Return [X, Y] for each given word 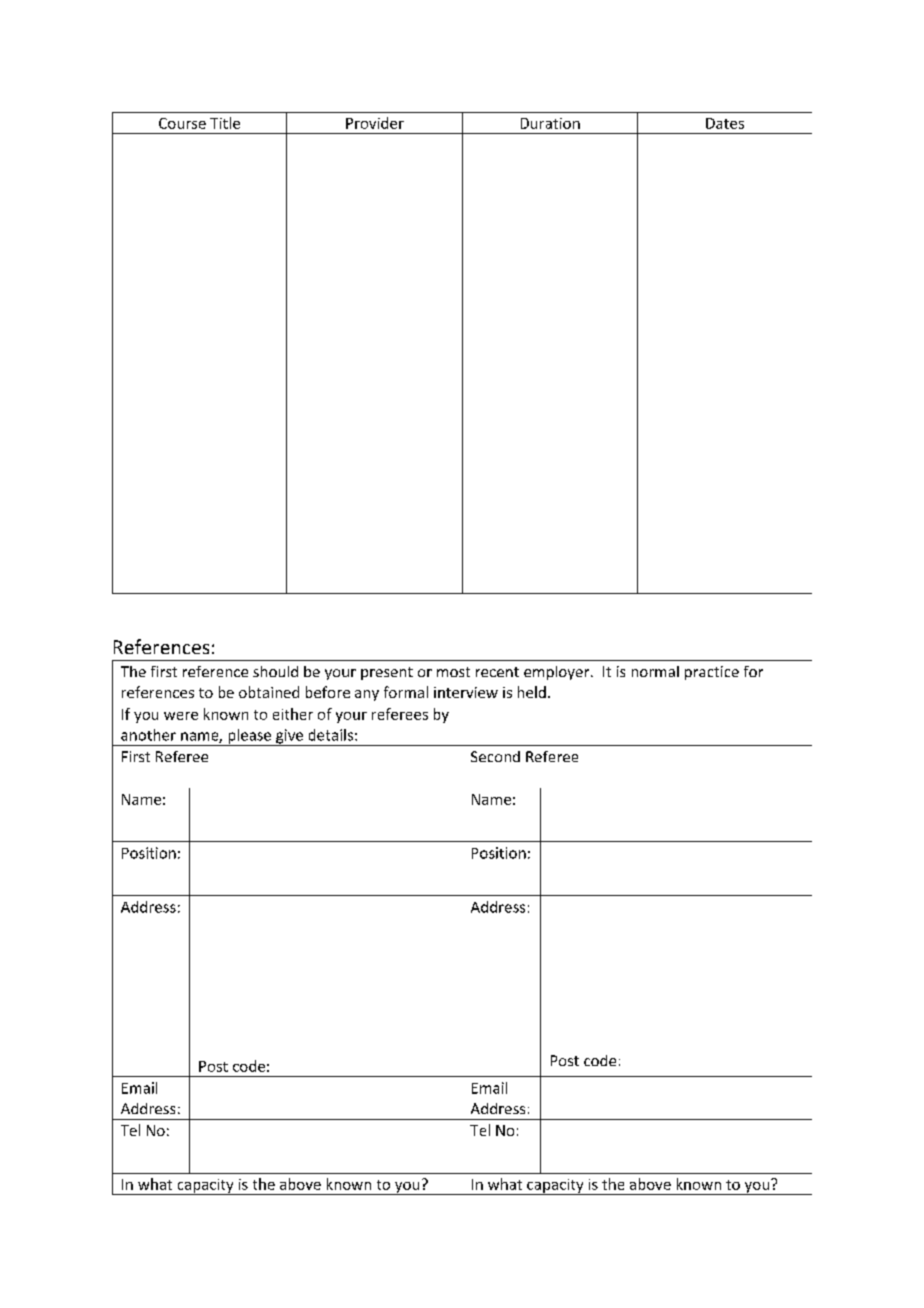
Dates [725, 123]
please [250, 737]
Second [495, 756]
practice [712, 673]
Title [225, 123]
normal [655, 671]
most [453, 672]
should [275, 671]
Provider [375, 123]
